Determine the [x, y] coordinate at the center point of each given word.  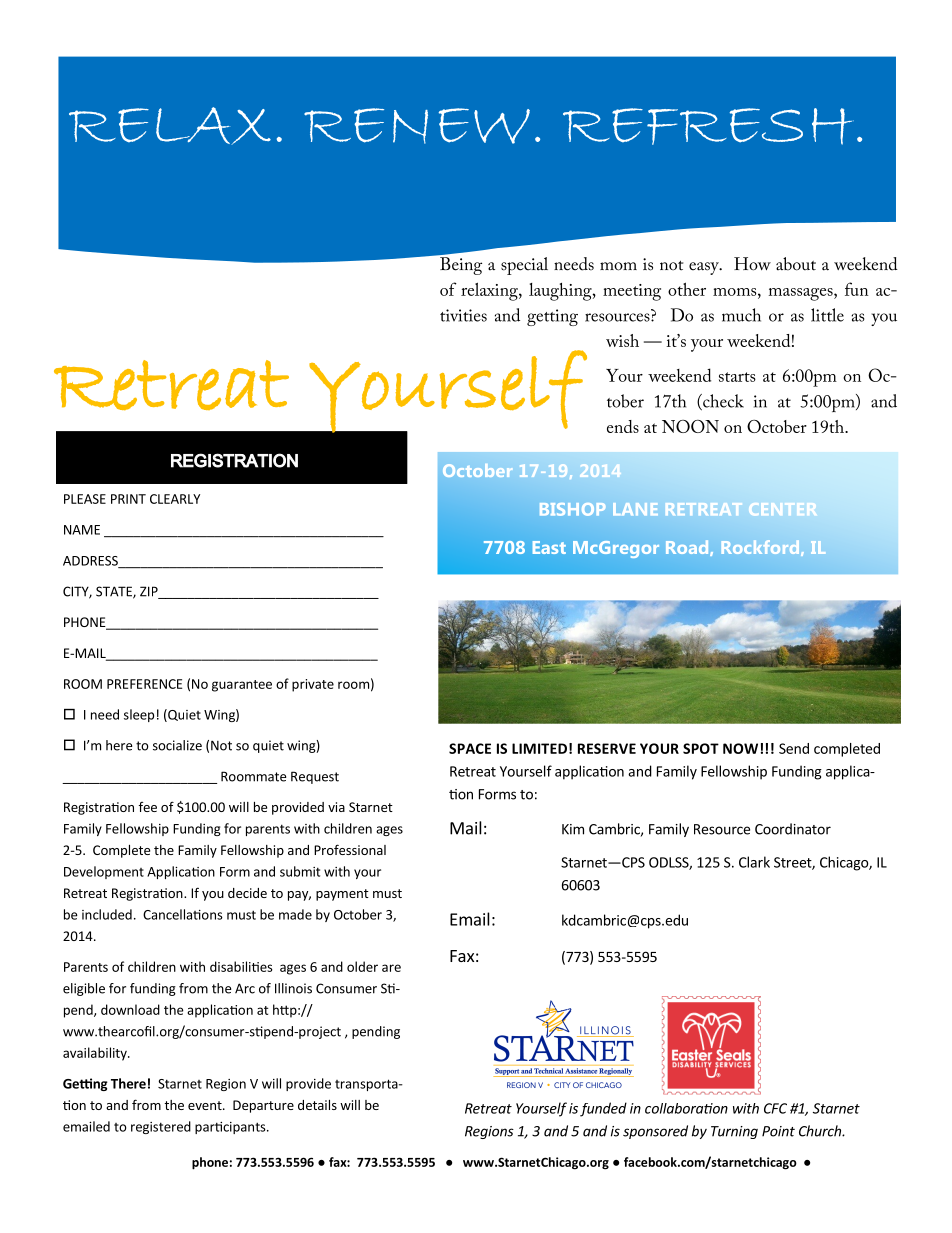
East [549, 547]
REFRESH [708, 126]
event [206, 1105]
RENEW [417, 126]
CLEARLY [175, 499]
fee [148, 807]
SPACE [470, 748]
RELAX [170, 126]
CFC [775, 1108]
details [317, 1105]
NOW [740, 748]
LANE [635, 509]
